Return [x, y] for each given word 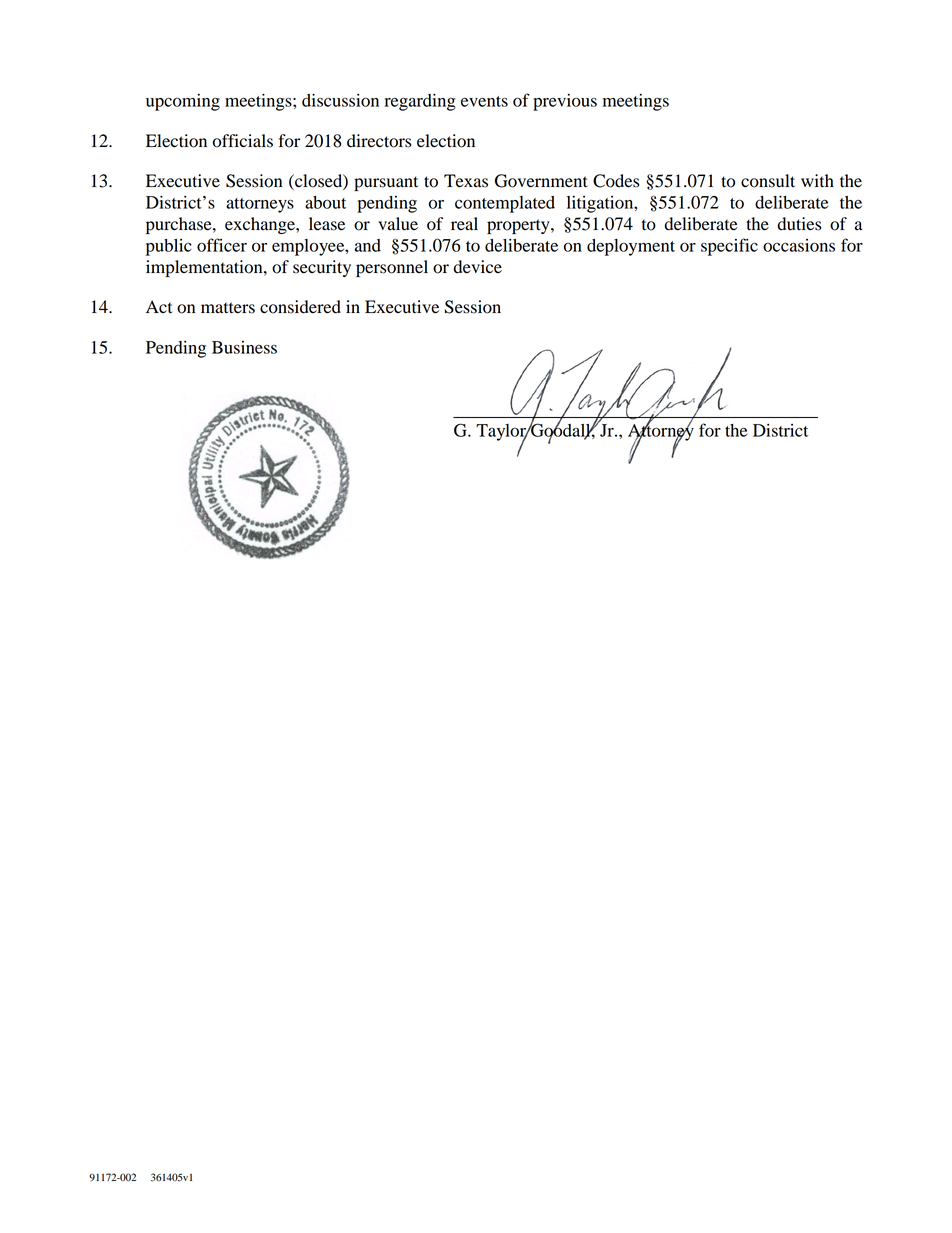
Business [244, 347]
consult [768, 181]
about [325, 202]
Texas [466, 181]
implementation [205, 268]
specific [729, 247]
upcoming [183, 102]
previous [565, 102]
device [478, 267]
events [484, 101]
